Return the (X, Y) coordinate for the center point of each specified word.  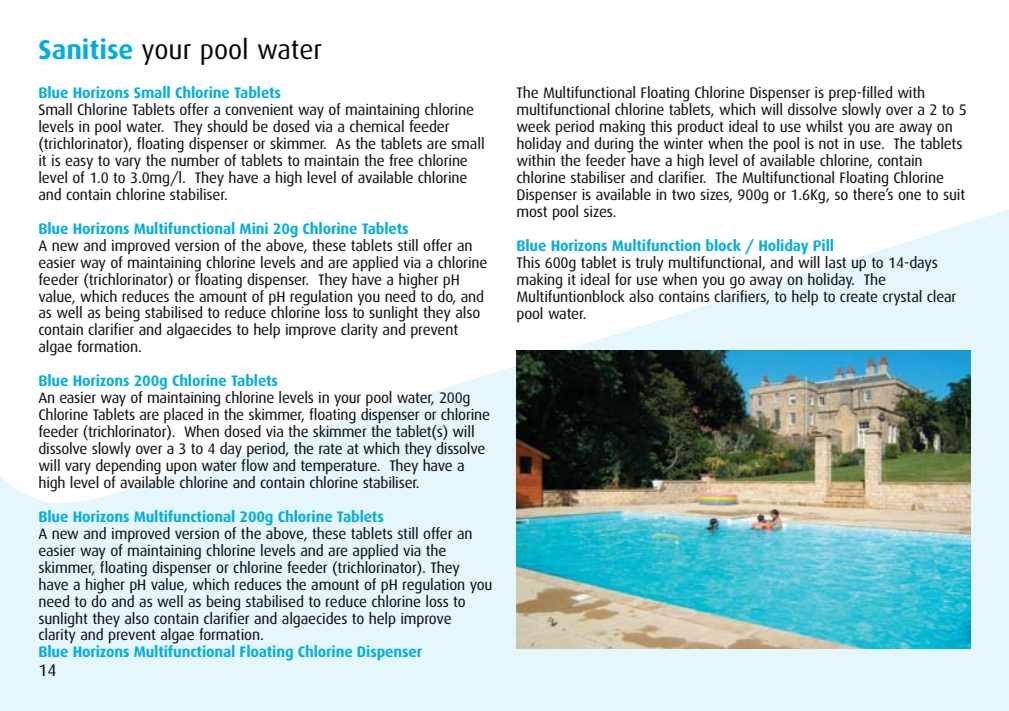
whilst (824, 126)
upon (180, 469)
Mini (254, 228)
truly (650, 264)
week (534, 126)
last (835, 262)
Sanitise (85, 48)
